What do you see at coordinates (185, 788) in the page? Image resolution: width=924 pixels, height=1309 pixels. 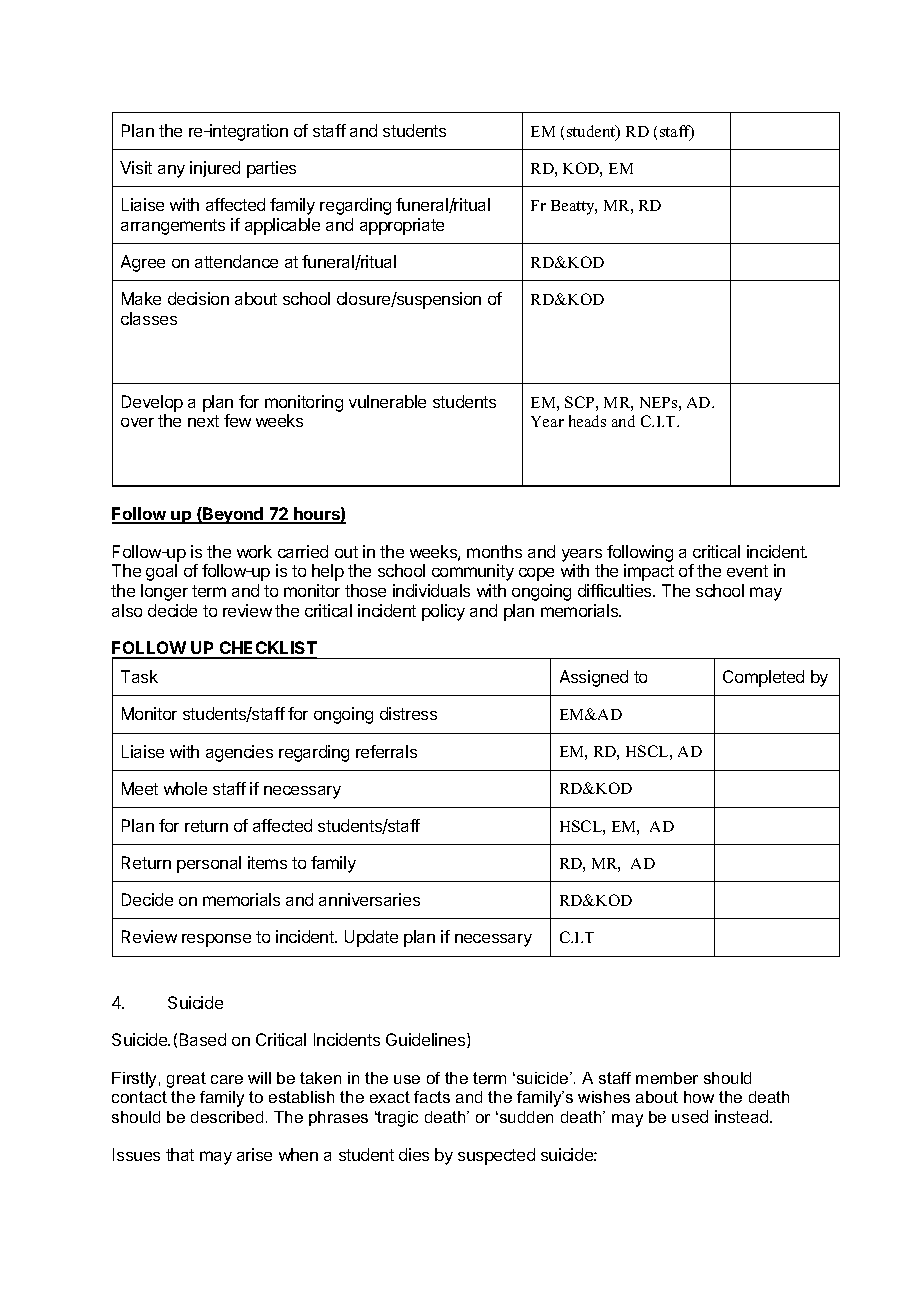 I see `whole` at bounding box center [185, 788].
